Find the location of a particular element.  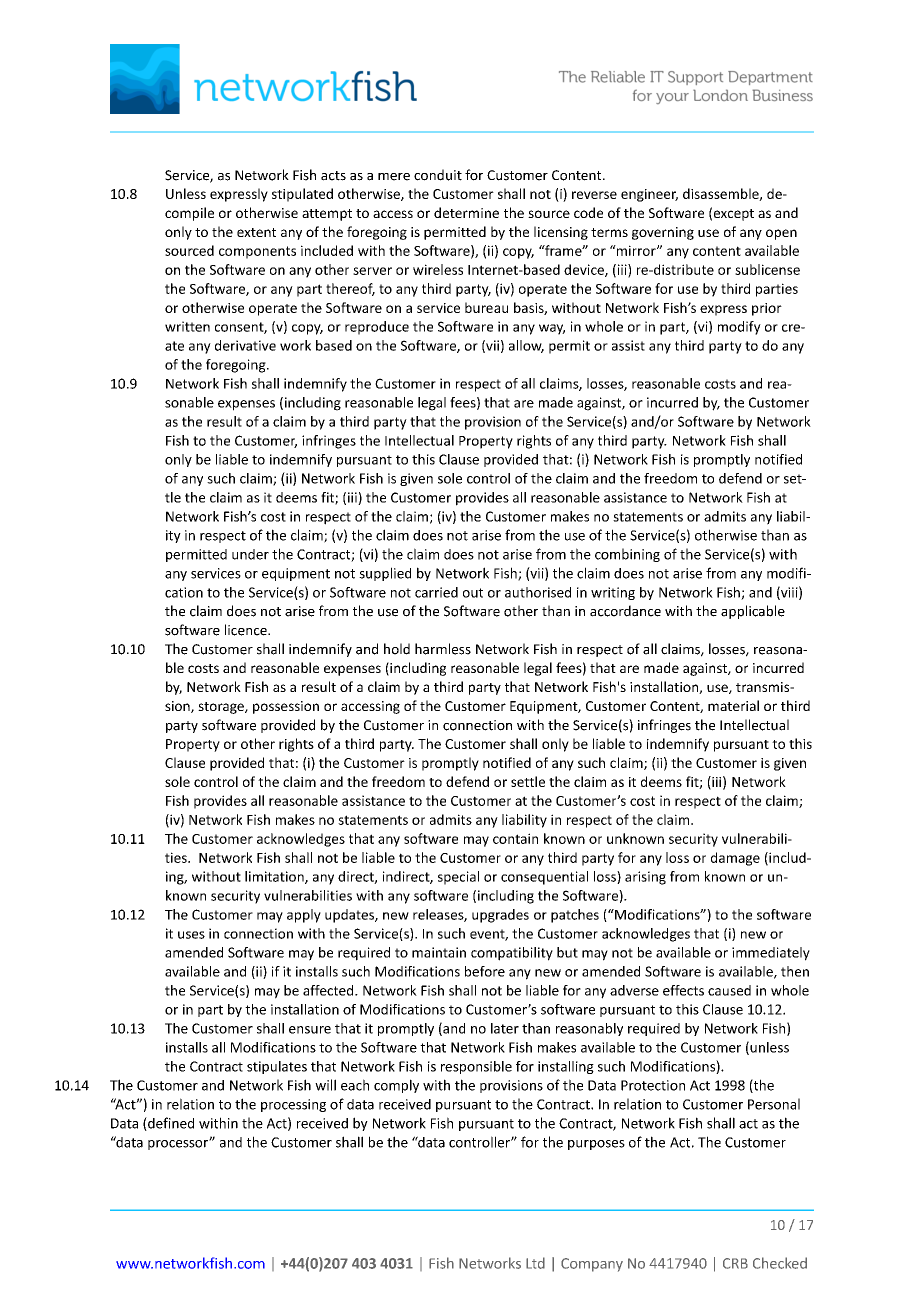

special is located at coordinates (458, 878).
